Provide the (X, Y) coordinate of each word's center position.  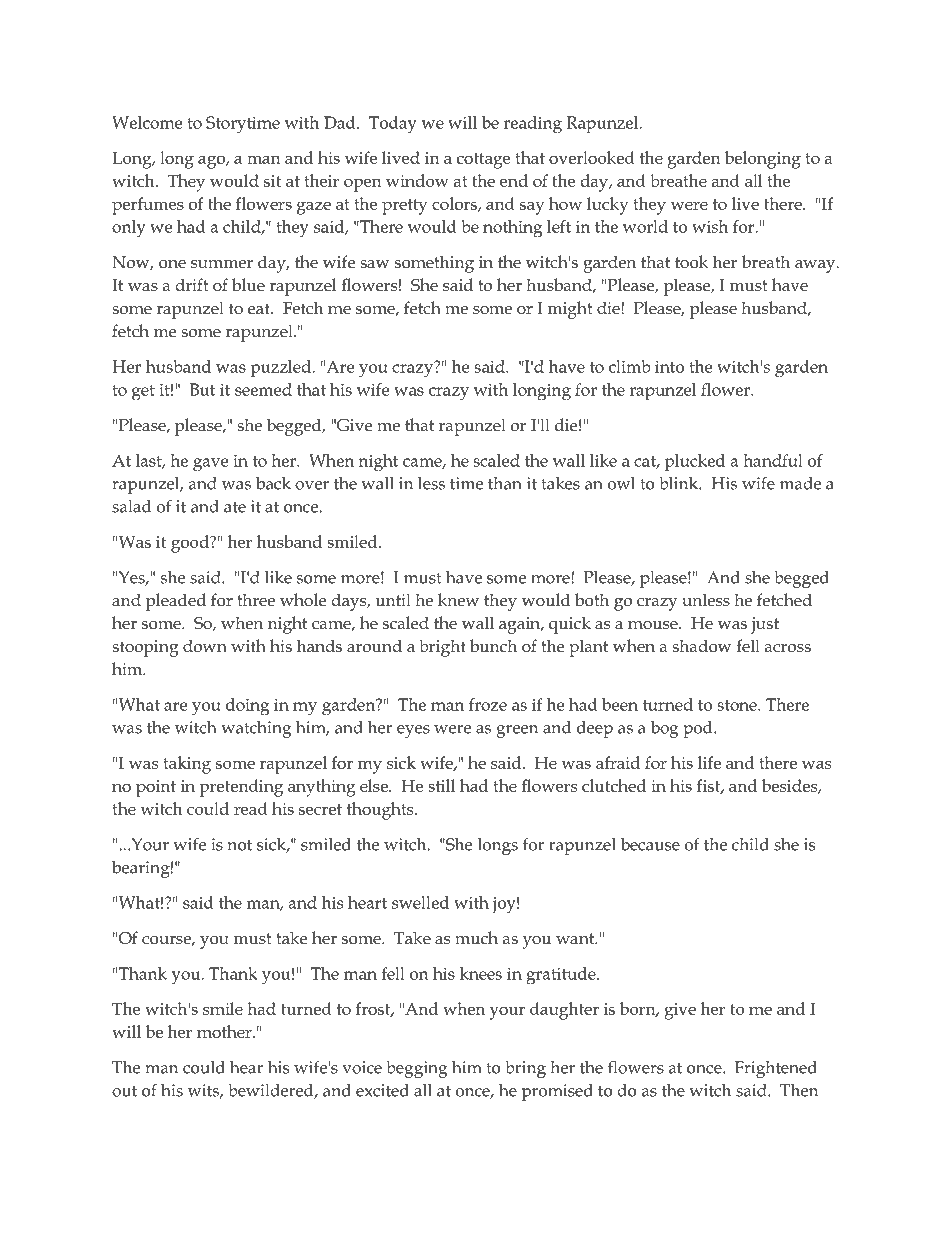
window (417, 180)
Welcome (147, 122)
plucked (695, 462)
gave (210, 464)
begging (417, 1069)
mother (225, 1031)
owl (621, 483)
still (441, 785)
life (709, 762)
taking (187, 765)
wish (710, 226)
